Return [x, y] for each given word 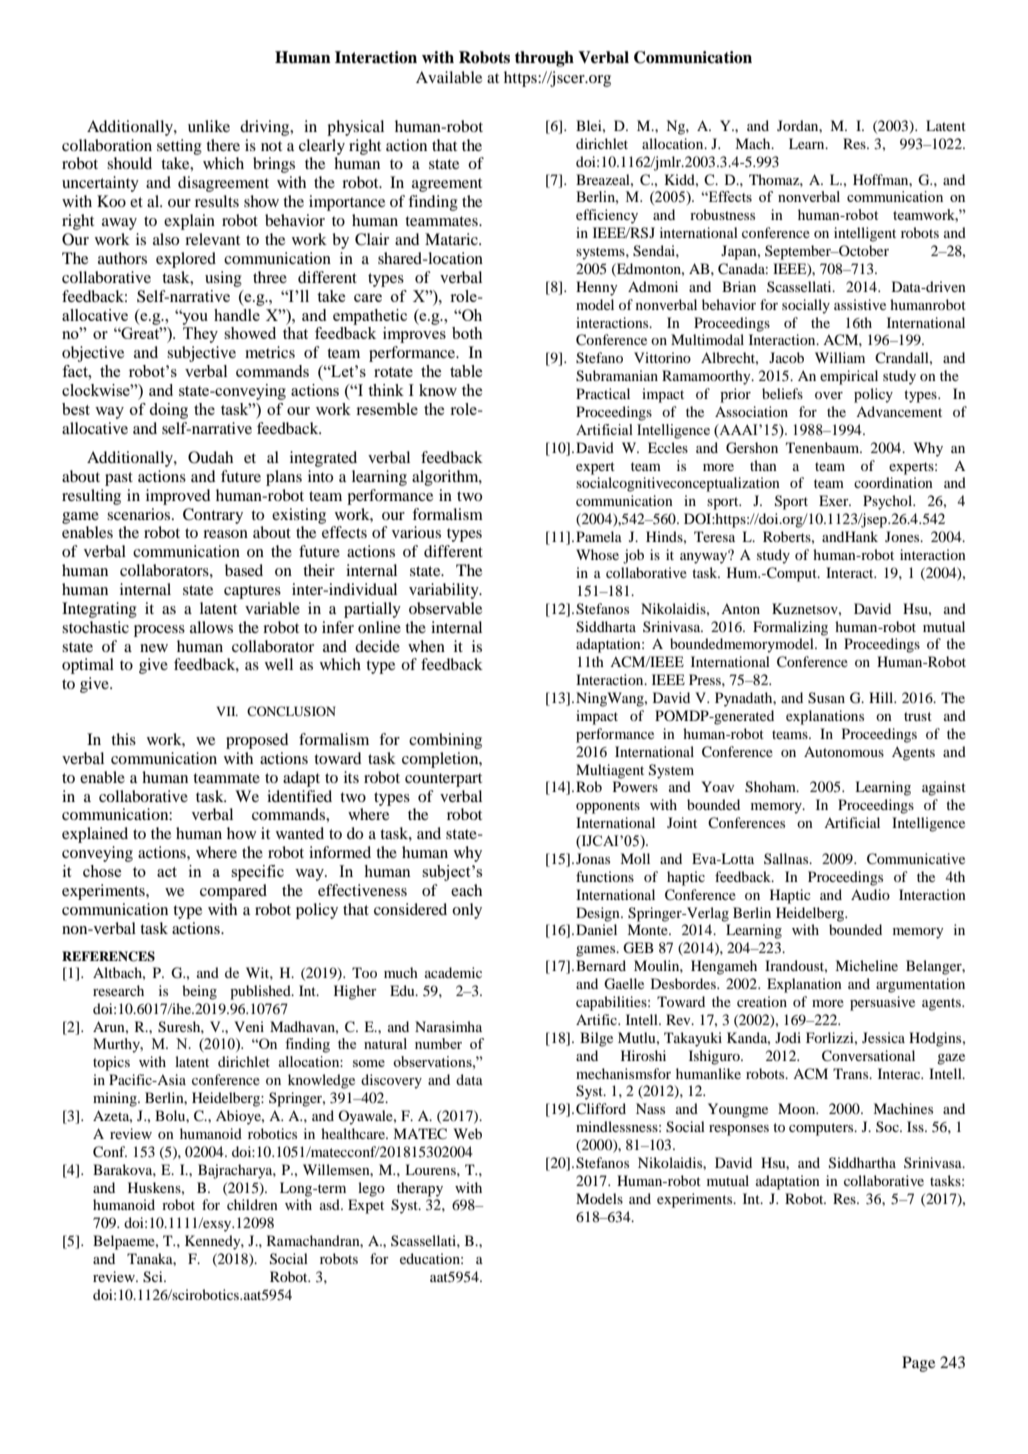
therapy [420, 1189]
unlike [209, 126]
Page [918, 1364]
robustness [722, 214]
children [252, 1204]
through [544, 59]
